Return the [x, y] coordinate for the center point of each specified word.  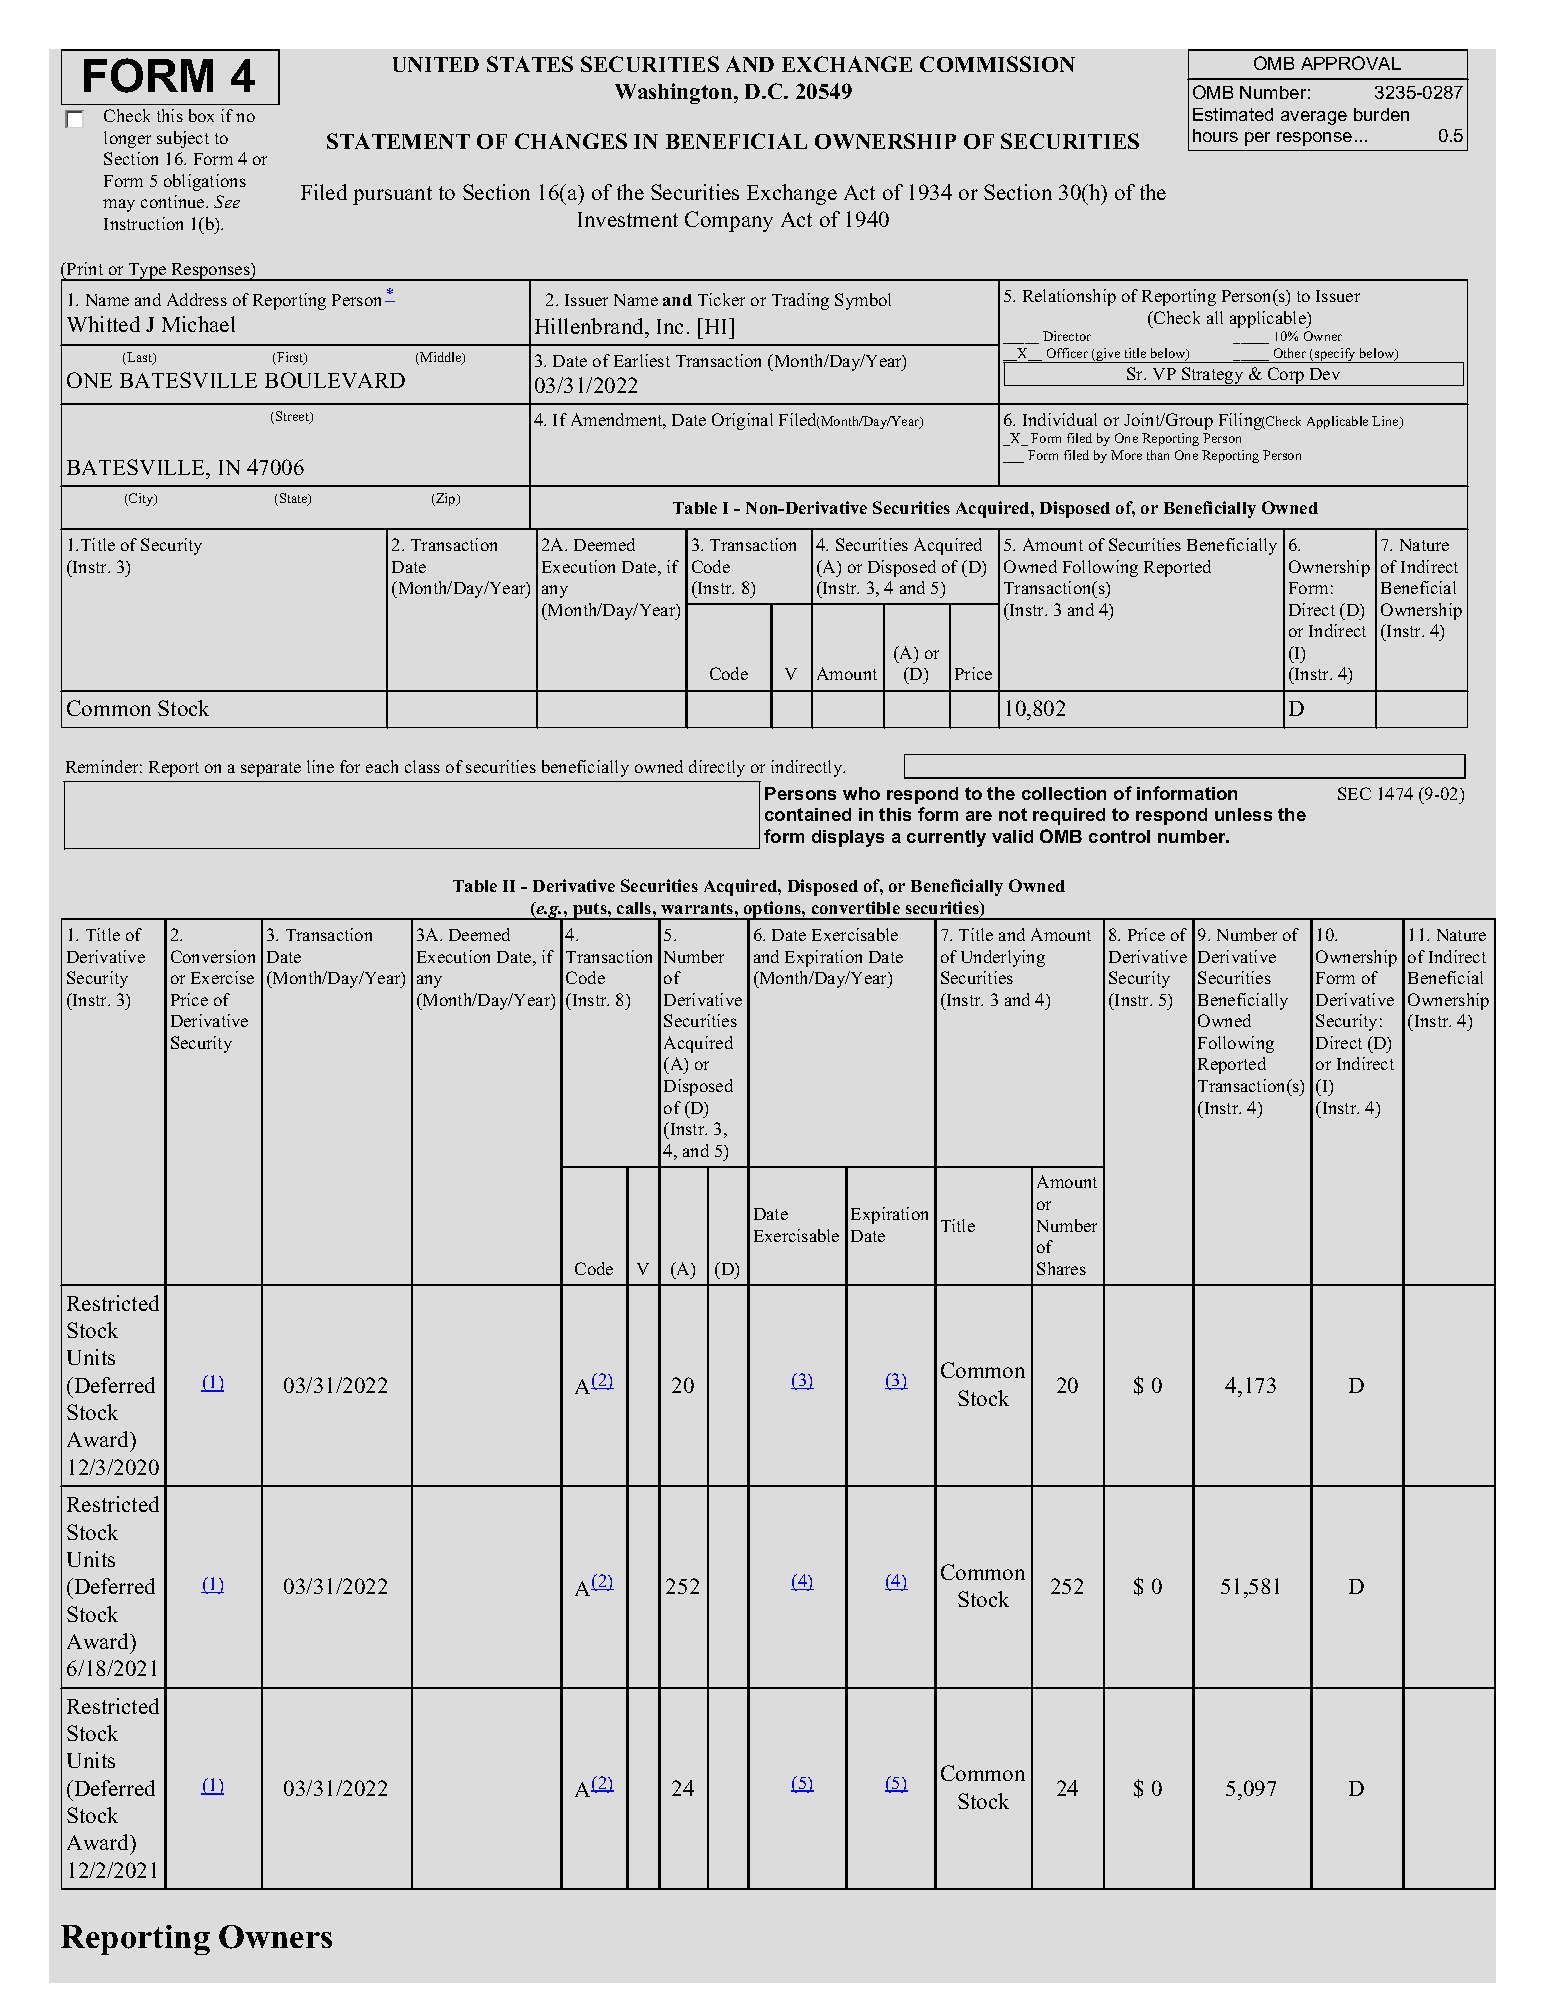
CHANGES [571, 141]
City [141, 499]
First [290, 358]
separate [271, 769]
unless [1243, 814]
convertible [856, 907]
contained [808, 814]
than [1158, 455]
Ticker [721, 299]
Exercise [222, 977]
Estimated [1233, 114]
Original [742, 421]
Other [1290, 353]
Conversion [213, 956]
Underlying [1003, 958]
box [201, 115]
